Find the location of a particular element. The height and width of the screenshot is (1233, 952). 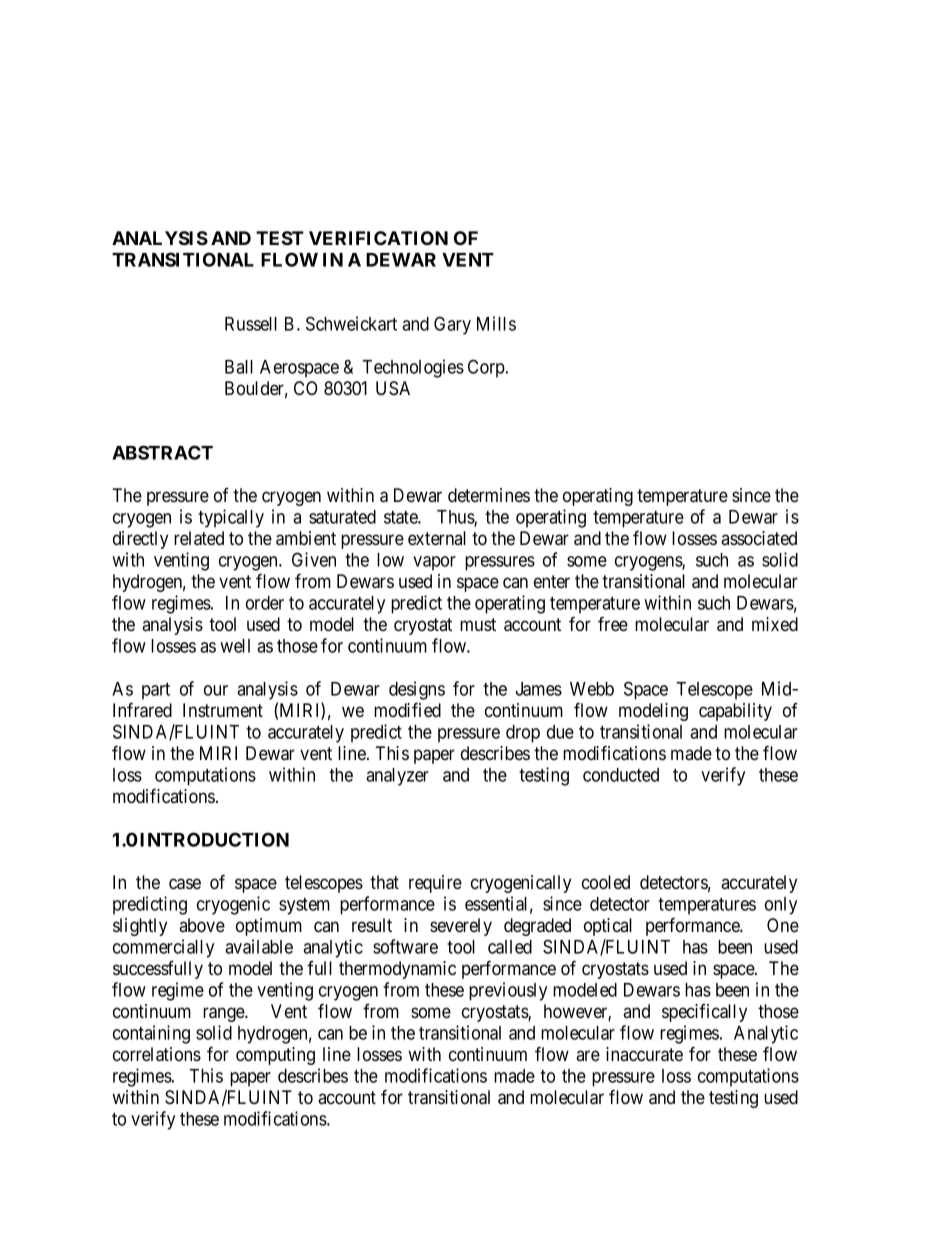

Russell is located at coordinates (251, 324).
